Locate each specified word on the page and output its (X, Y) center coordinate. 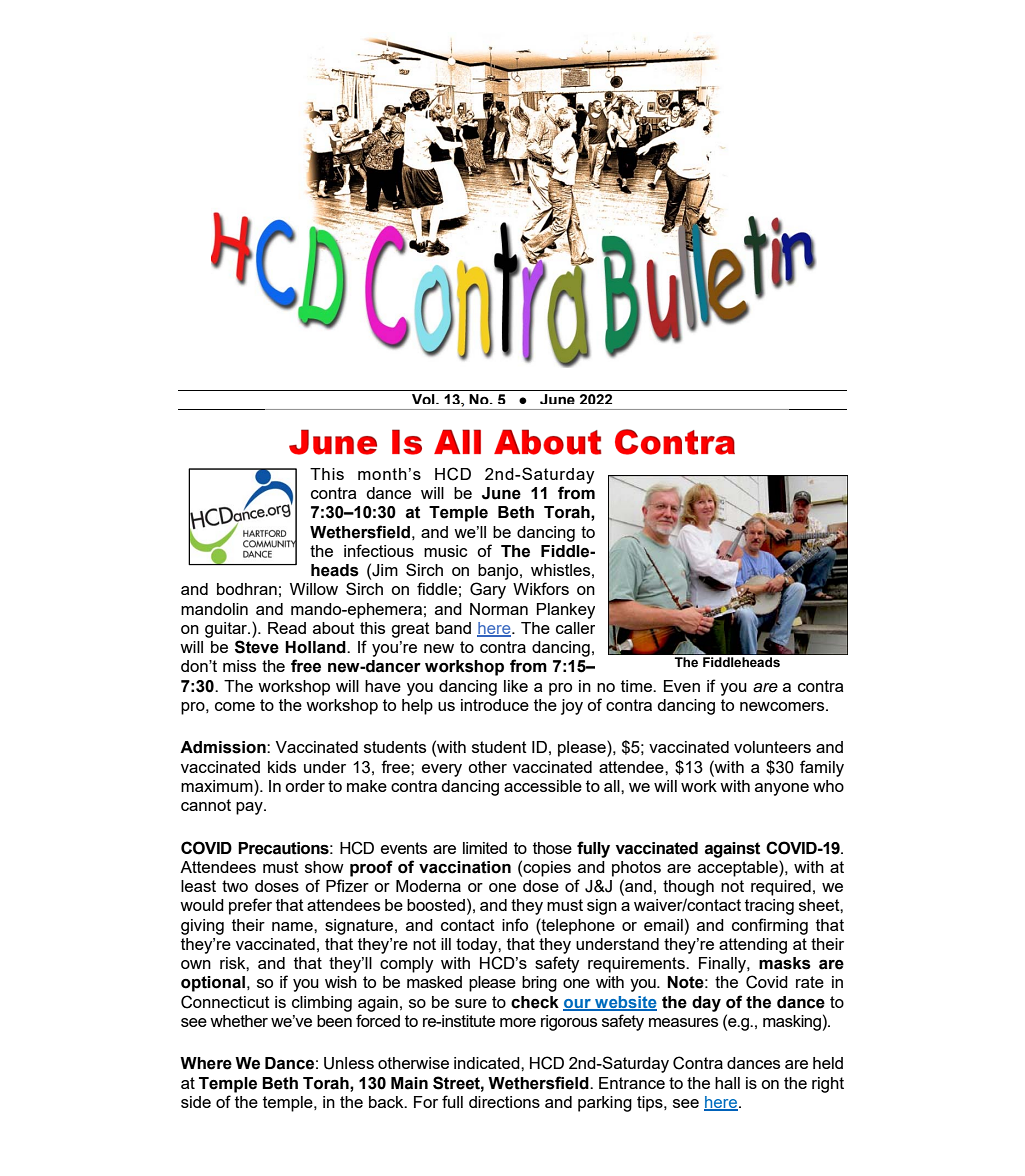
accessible (543, 786)
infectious (379, 550)
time (637, 686)
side (196, 1102)
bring (539, 984)
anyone (782, 789)
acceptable (739, 868)
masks (785, 963)
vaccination (465, 867)
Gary (488, 590)
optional (213, 984)
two (235, 886)
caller (575, 628)
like (516, 686)
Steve (257, 647)
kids (282, 767)
